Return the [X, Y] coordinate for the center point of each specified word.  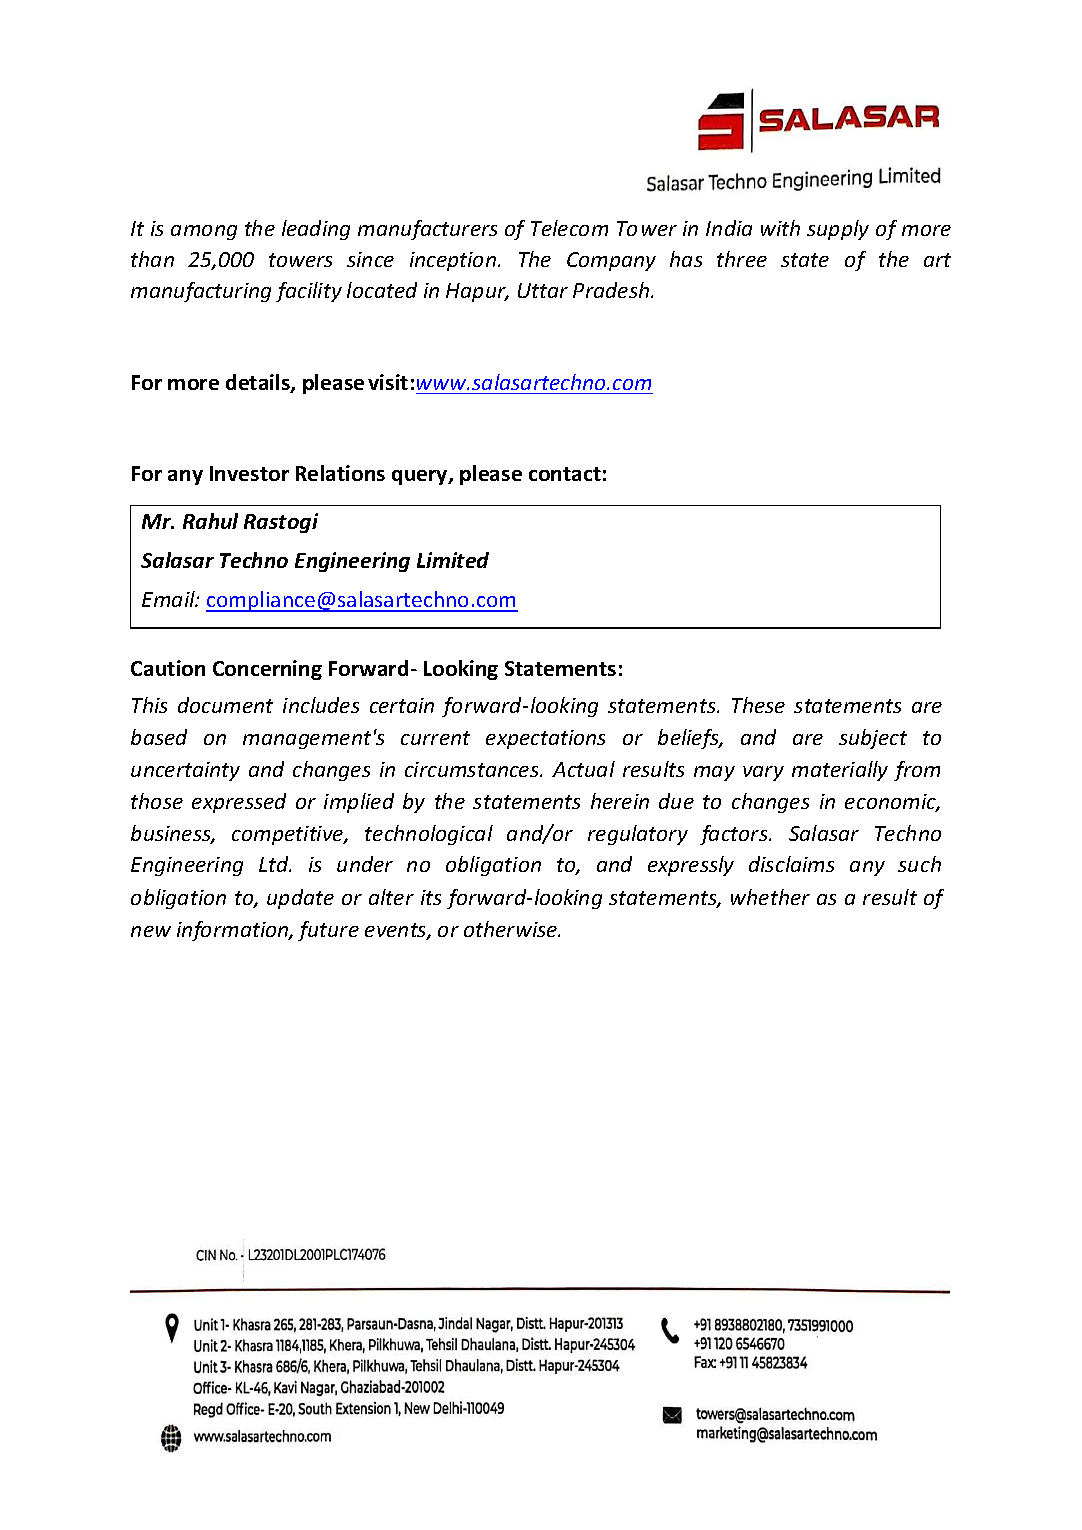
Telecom [569, 228]
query [421, 477]
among [204, 232]
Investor [249, 473]
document [225, 705]
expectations [545, 739]
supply [838, 230]
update [300, 899]
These [758, 705]
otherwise [512, 929]
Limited [453, 560]
